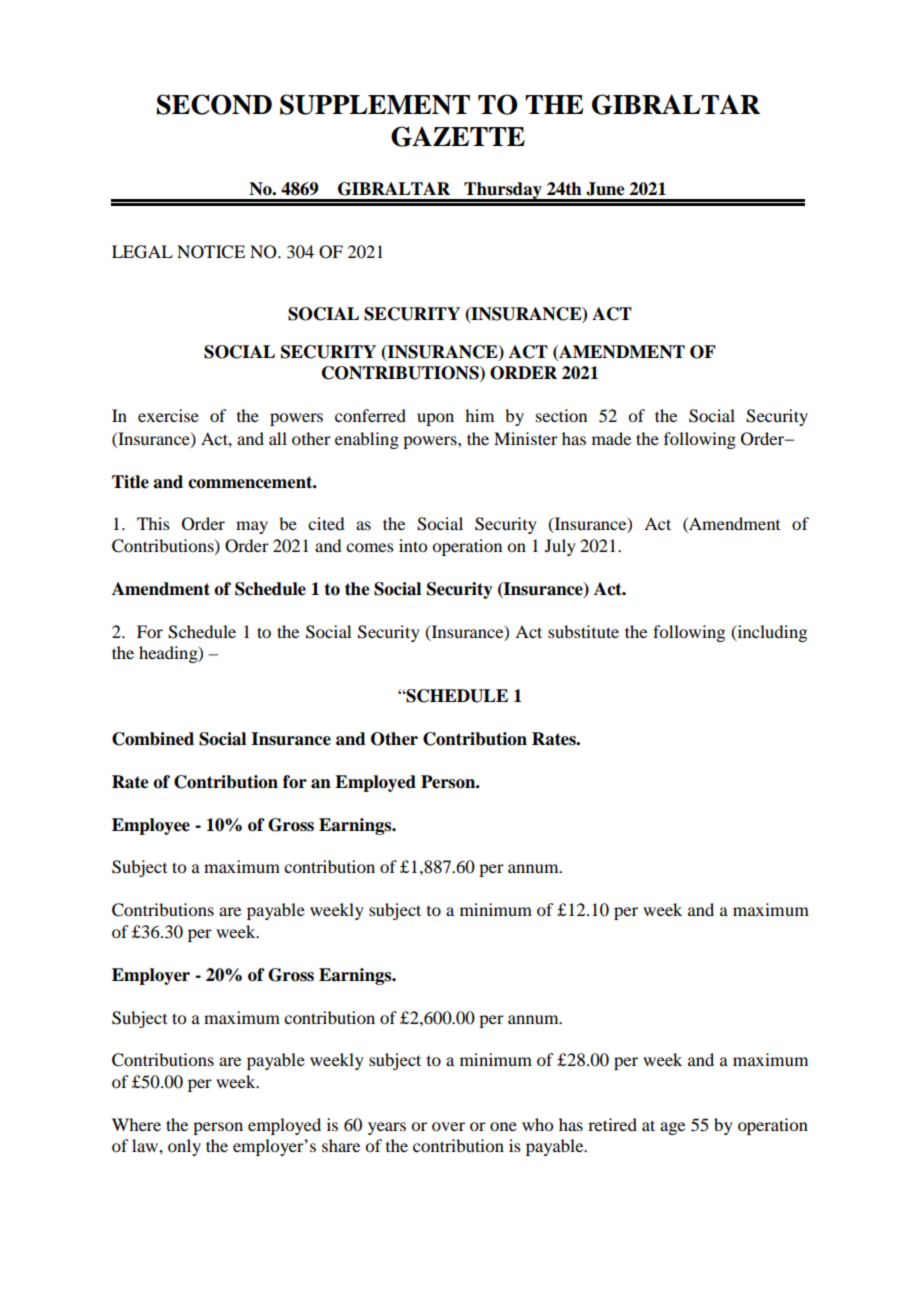 This page has height=1308, width=924. Describe the element at coordinates (771, 633) in the page. I see `including` at that location.
